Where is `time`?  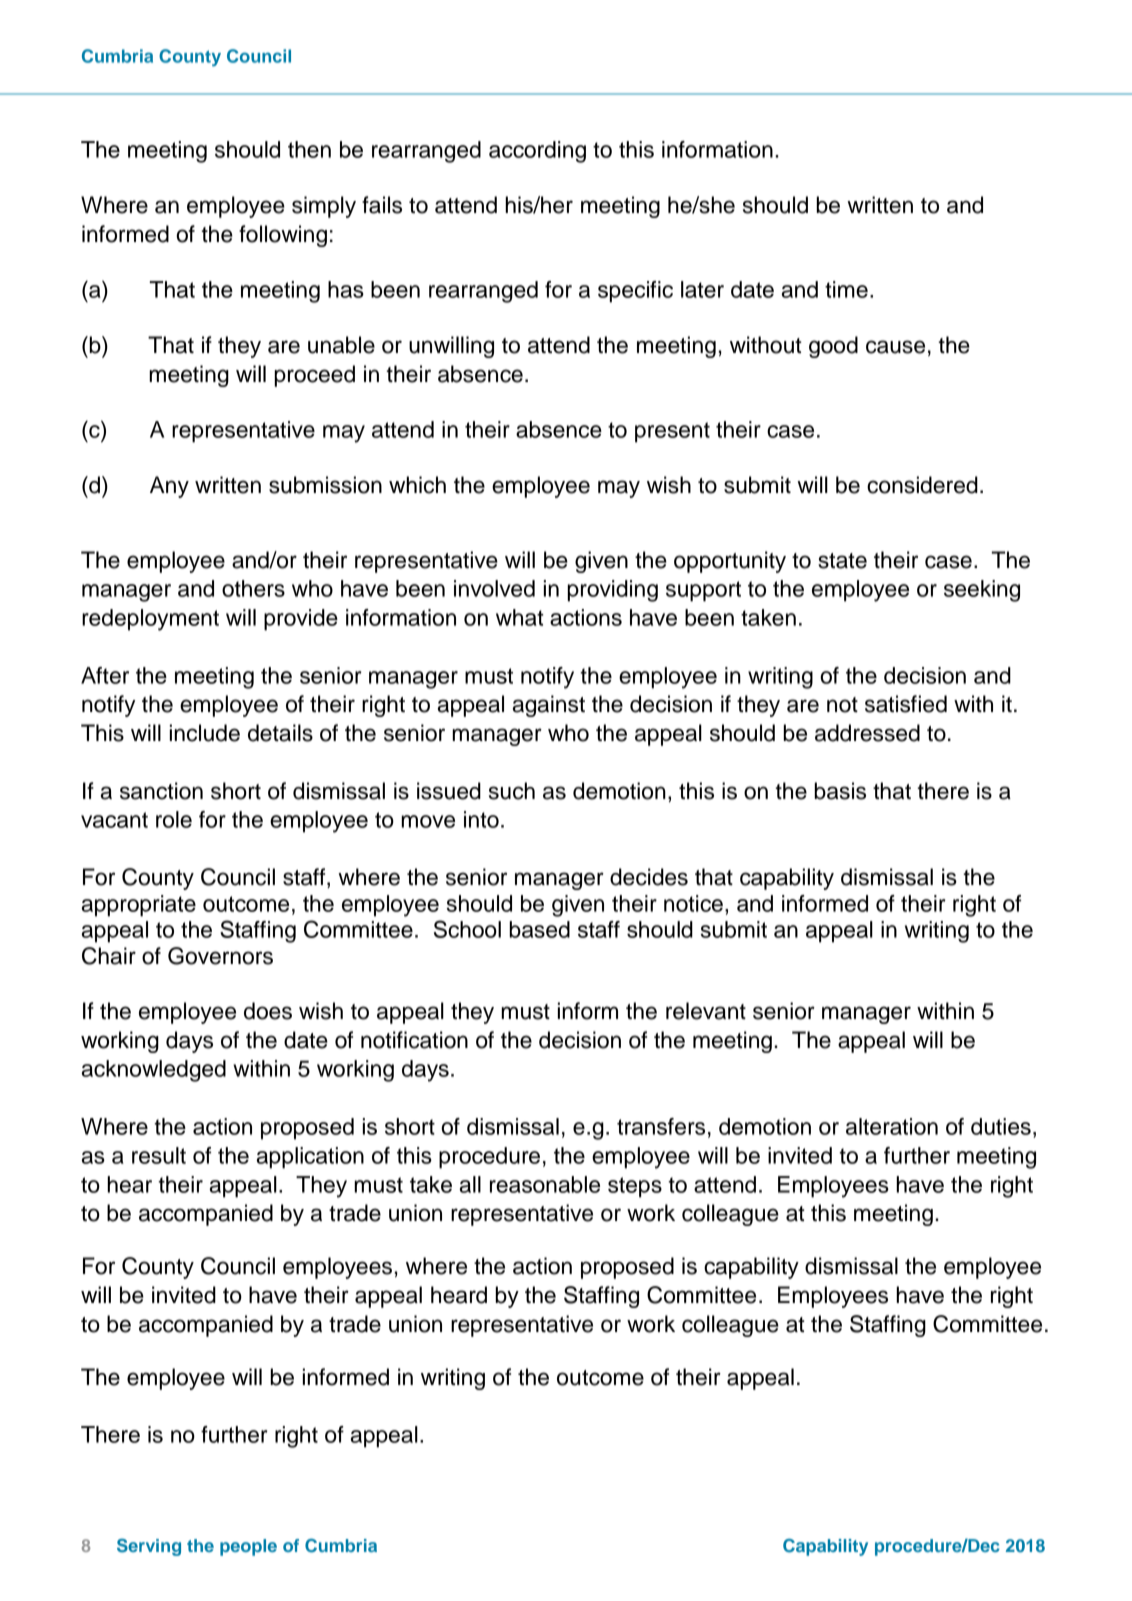
time is located at coordinates (846, 289).
